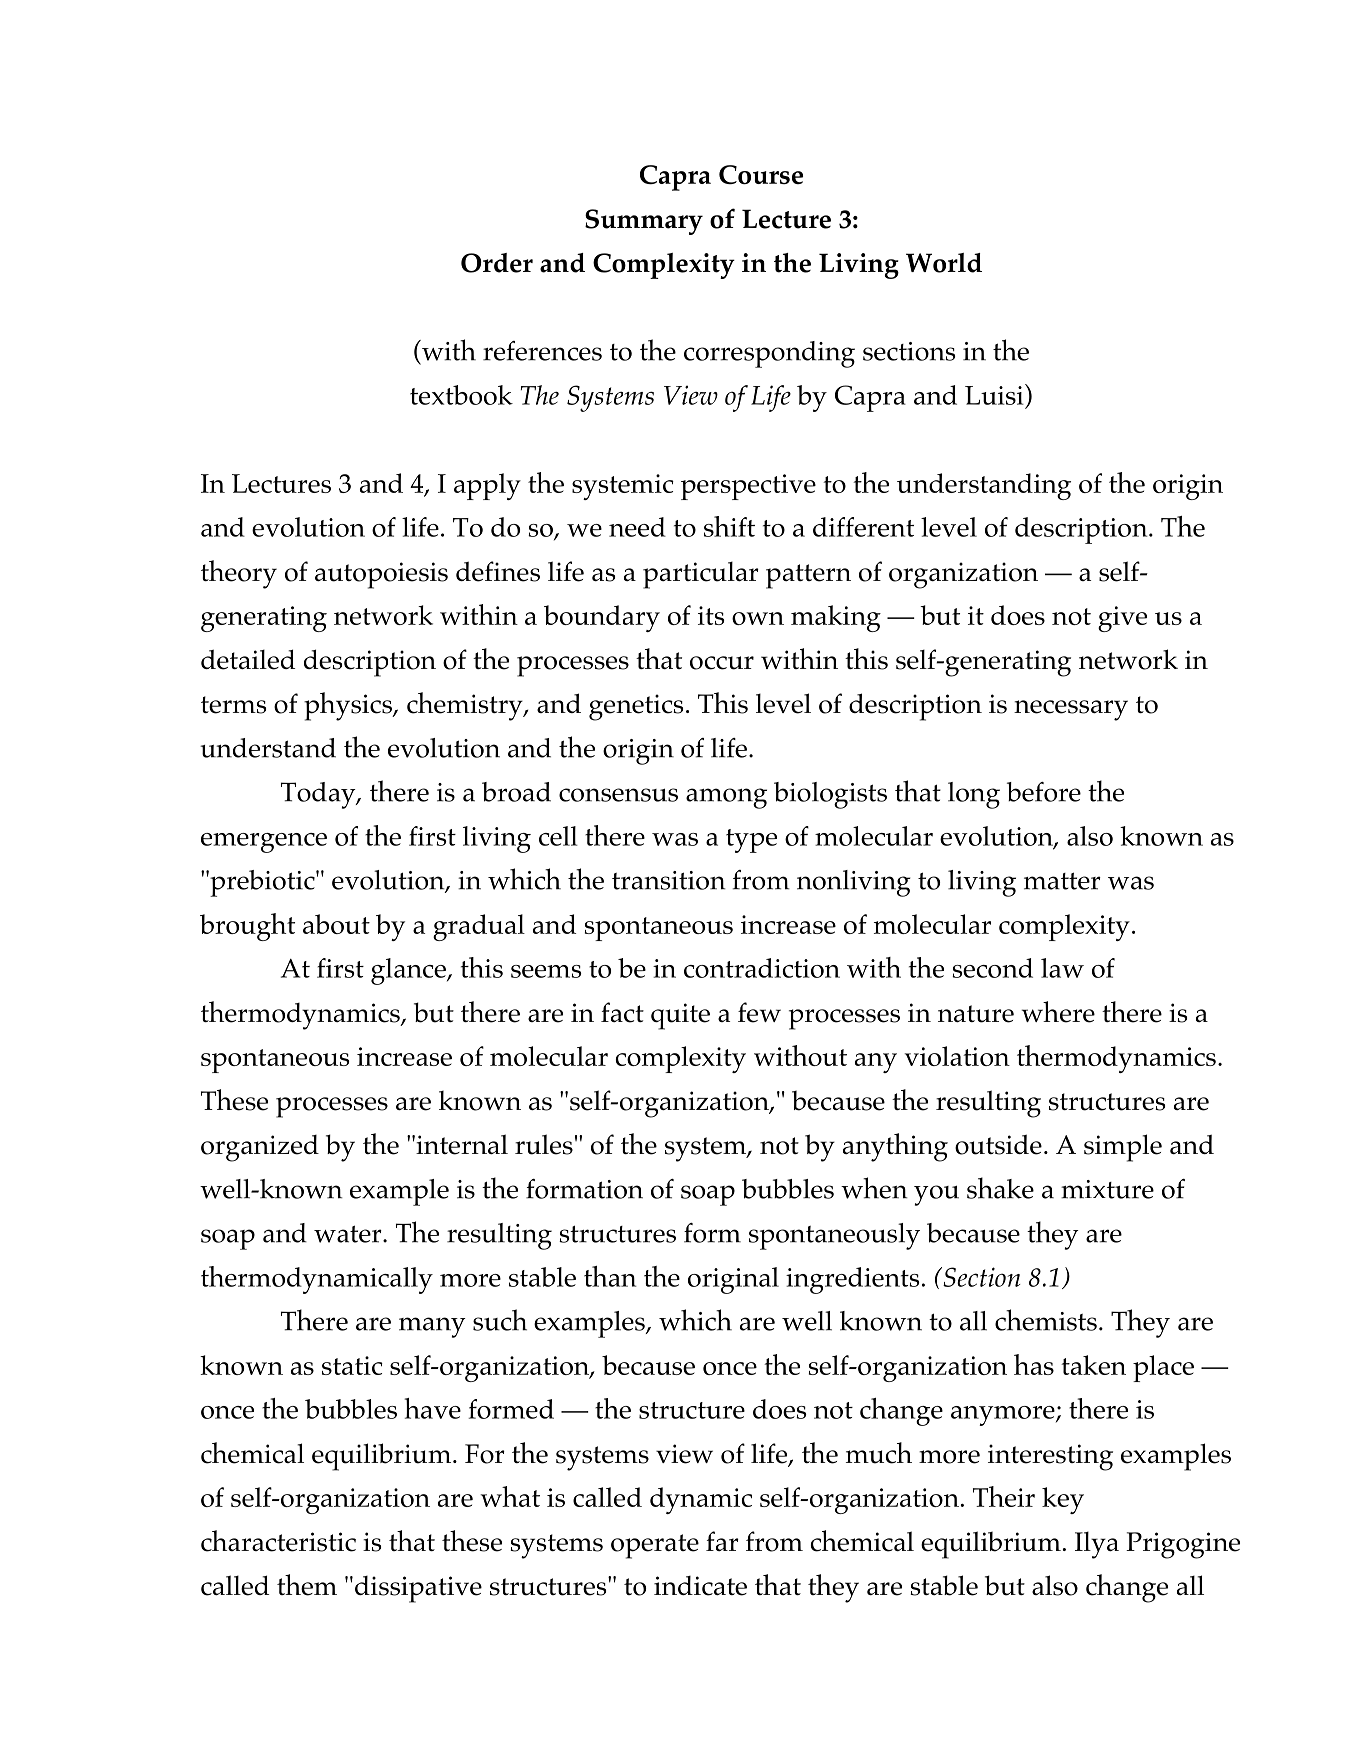 Image resolution: width=1363 pixels, height=1764 pixels. What do you see at coordinates (610, 1276) in the image?
I see `than` at bounding box center [610, 1276].
